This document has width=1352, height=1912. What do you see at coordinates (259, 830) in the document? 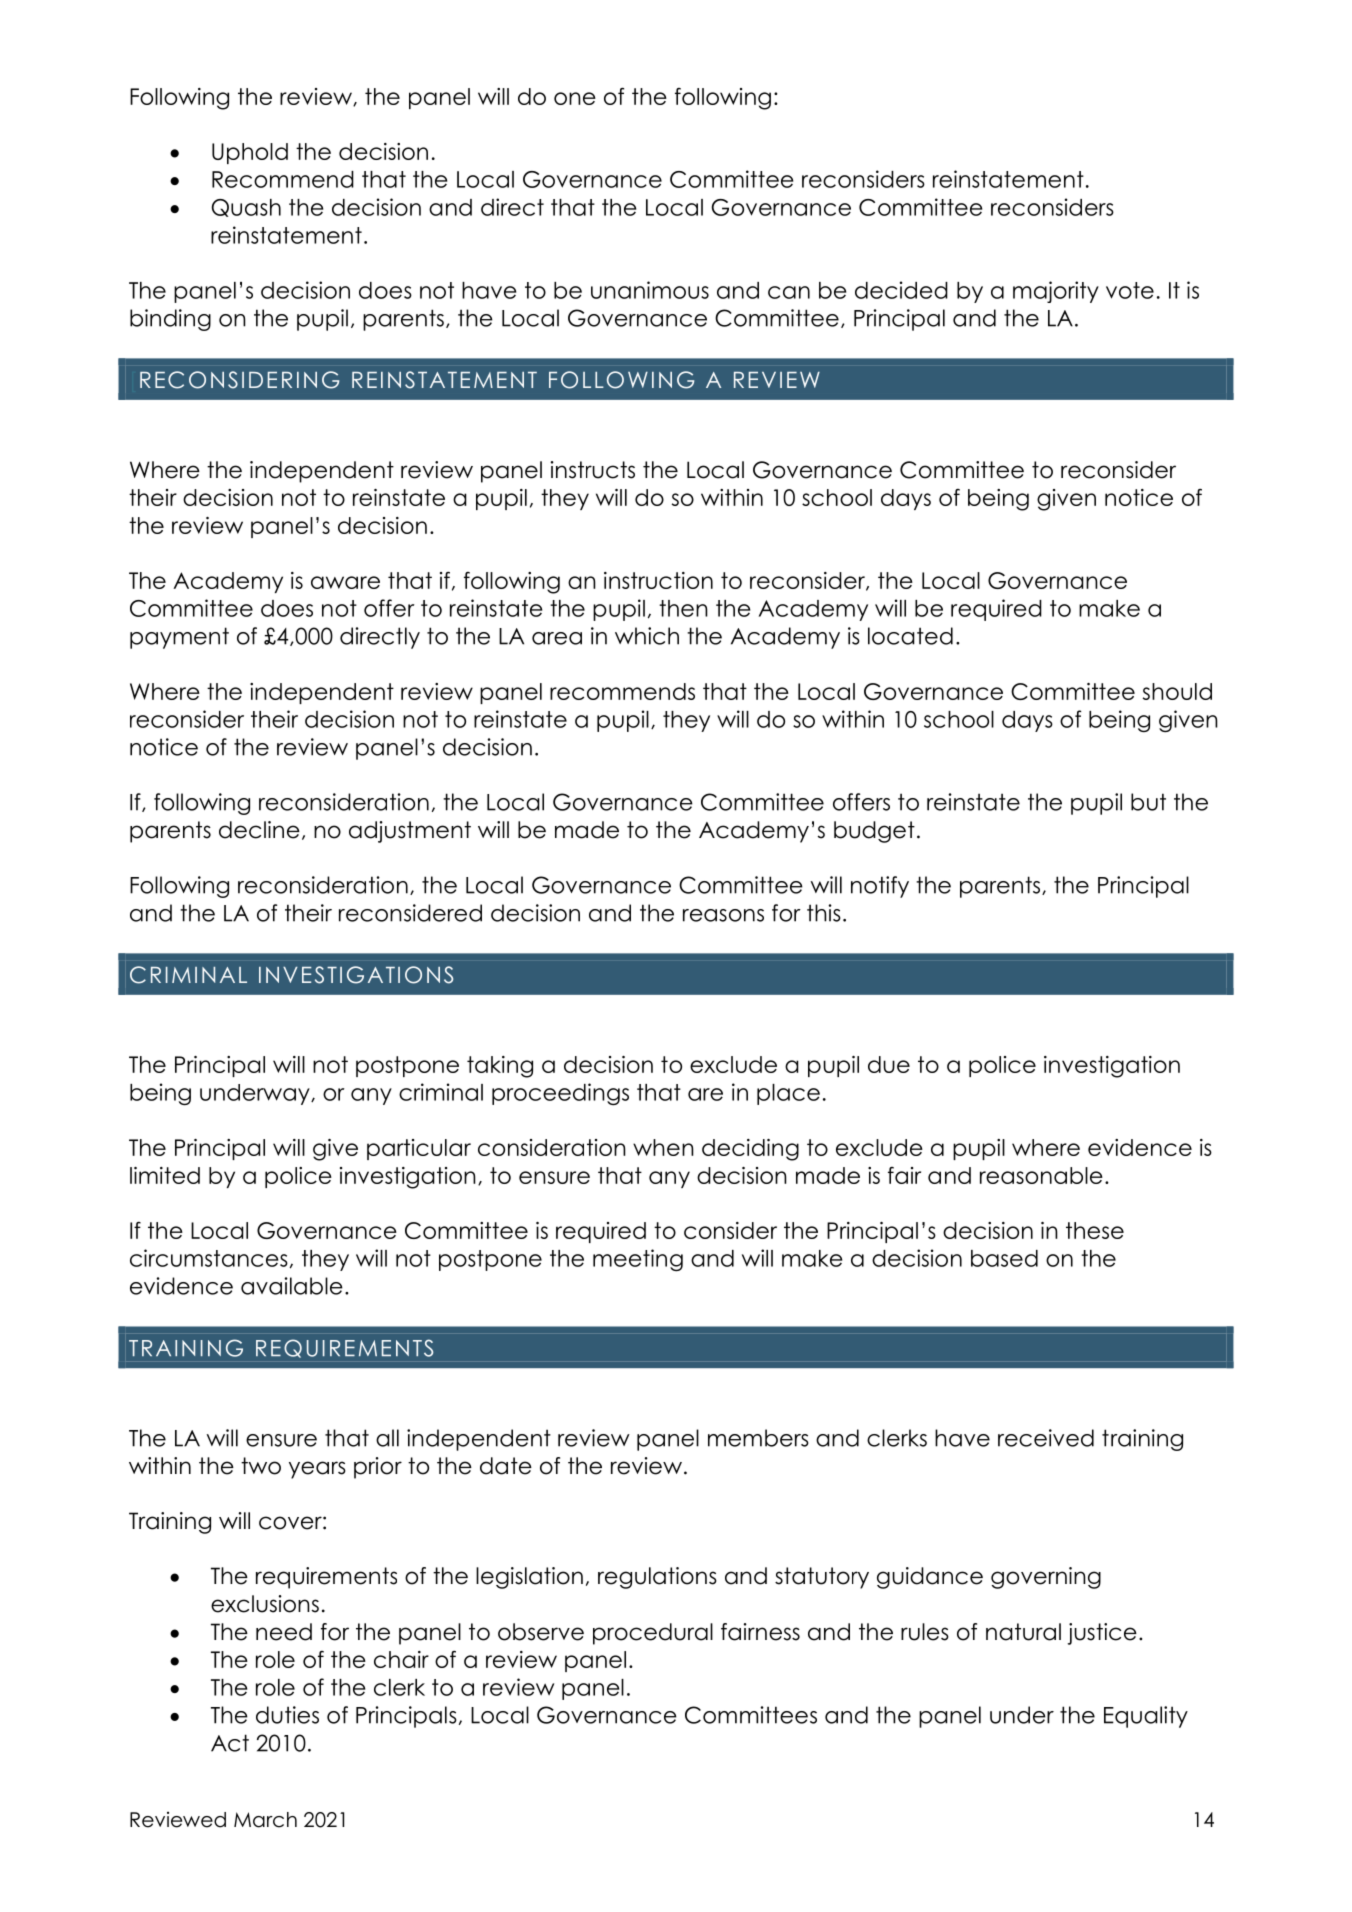
I see `decline` at bounding box center [259, 830].
